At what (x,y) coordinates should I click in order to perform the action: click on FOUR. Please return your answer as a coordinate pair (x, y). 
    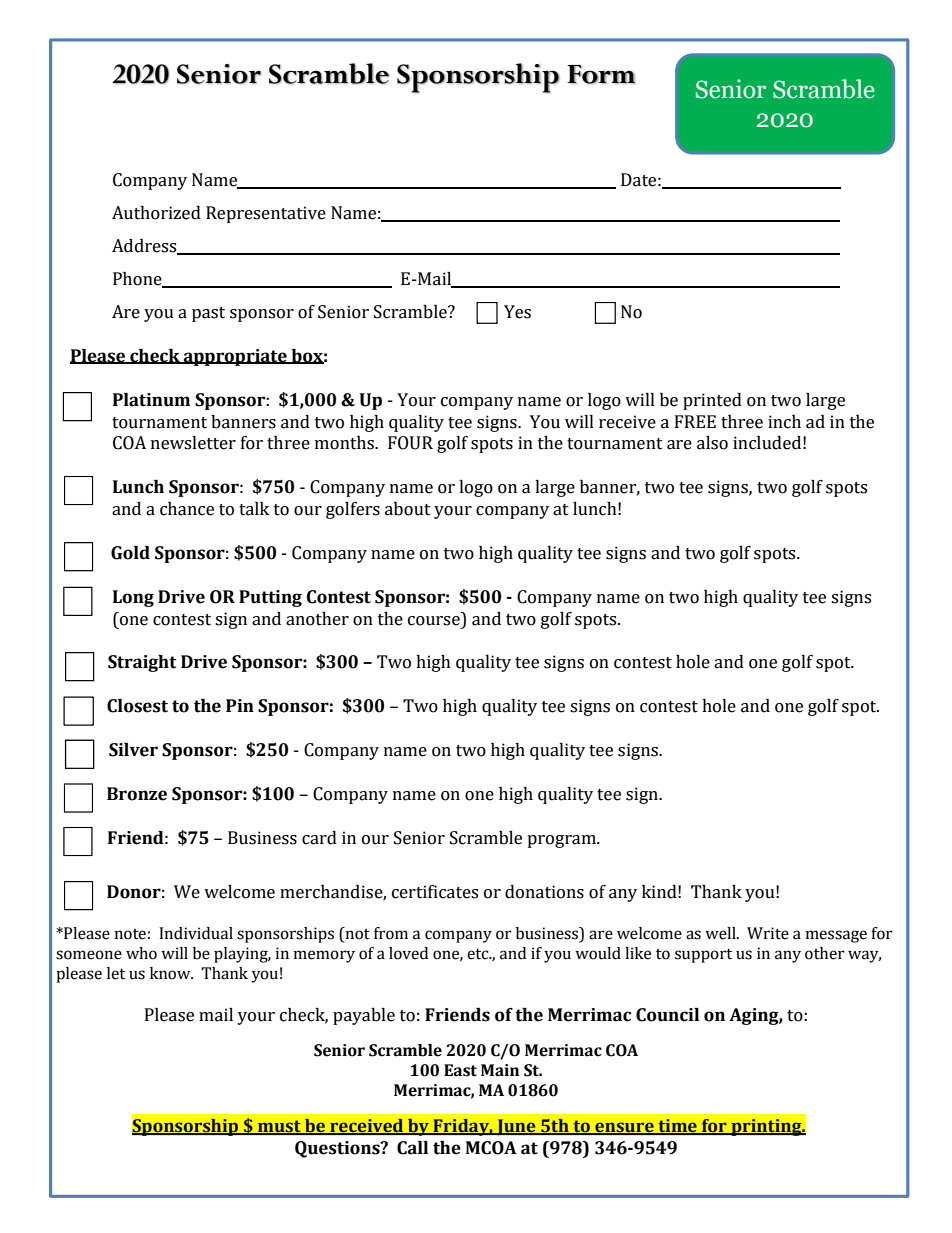
    Looking at the image, I should click on (410, 443).
